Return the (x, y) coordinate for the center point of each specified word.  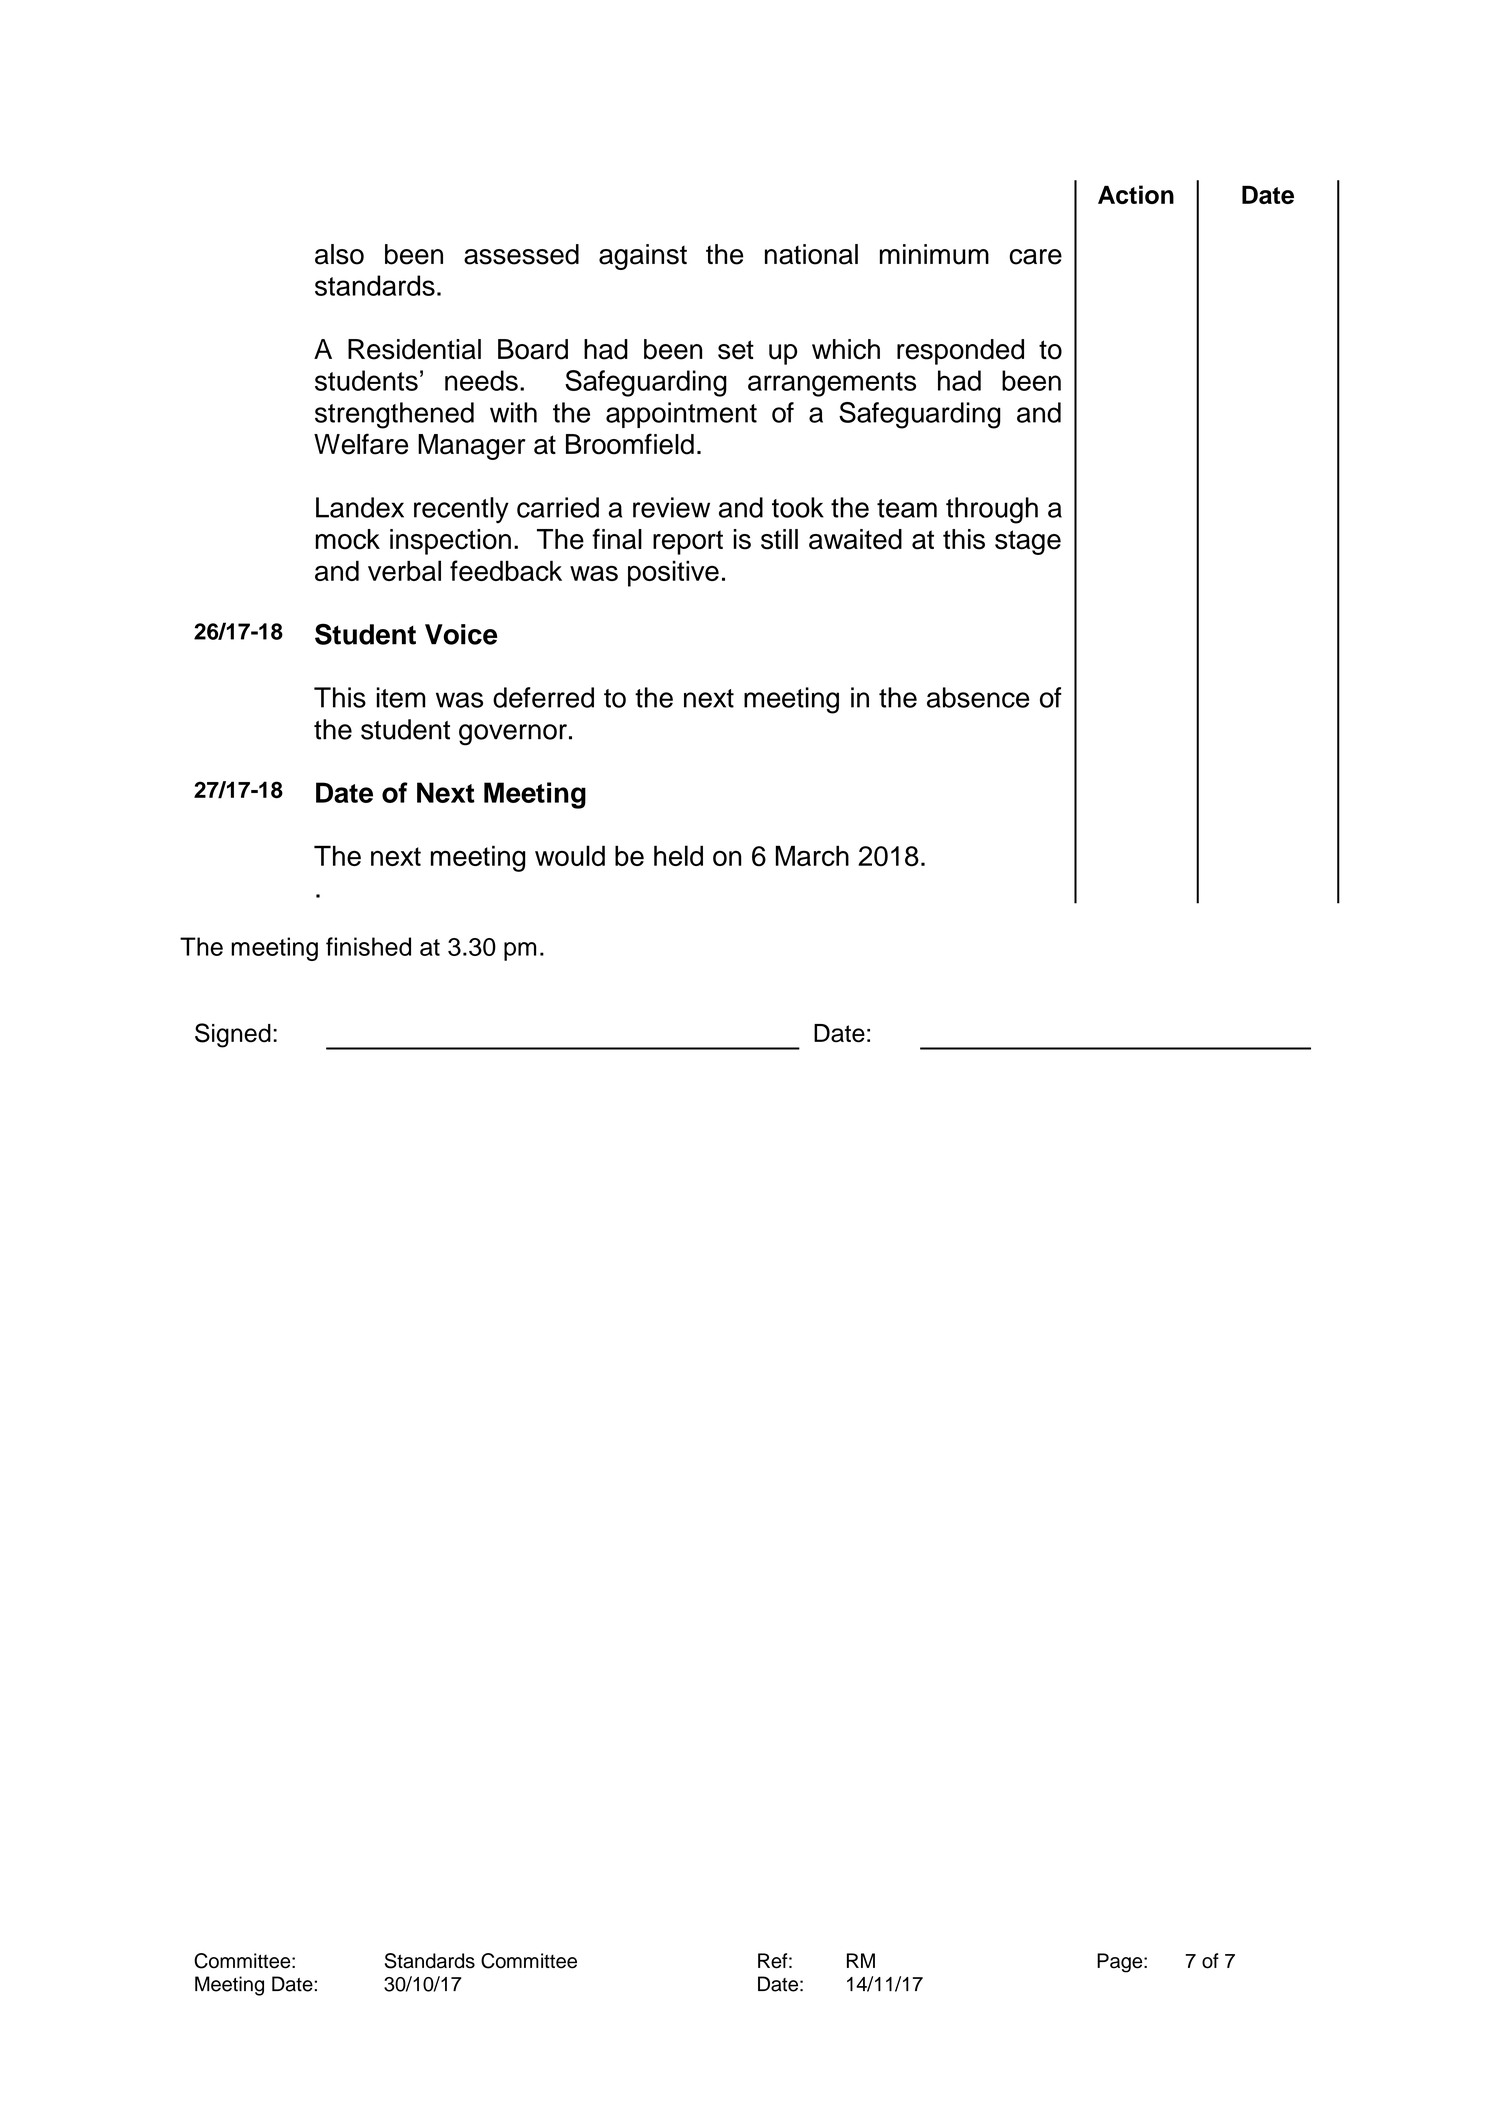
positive (673, 573)
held (678, 855)
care (1035, 257)
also (339, 254)
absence (978, 697)
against (643, 257)
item (401, 697)
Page (1121, 1963)
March (812, 855)
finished (368, 946)
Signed (233, 1035)
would (570, 855)
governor (513, 735)
